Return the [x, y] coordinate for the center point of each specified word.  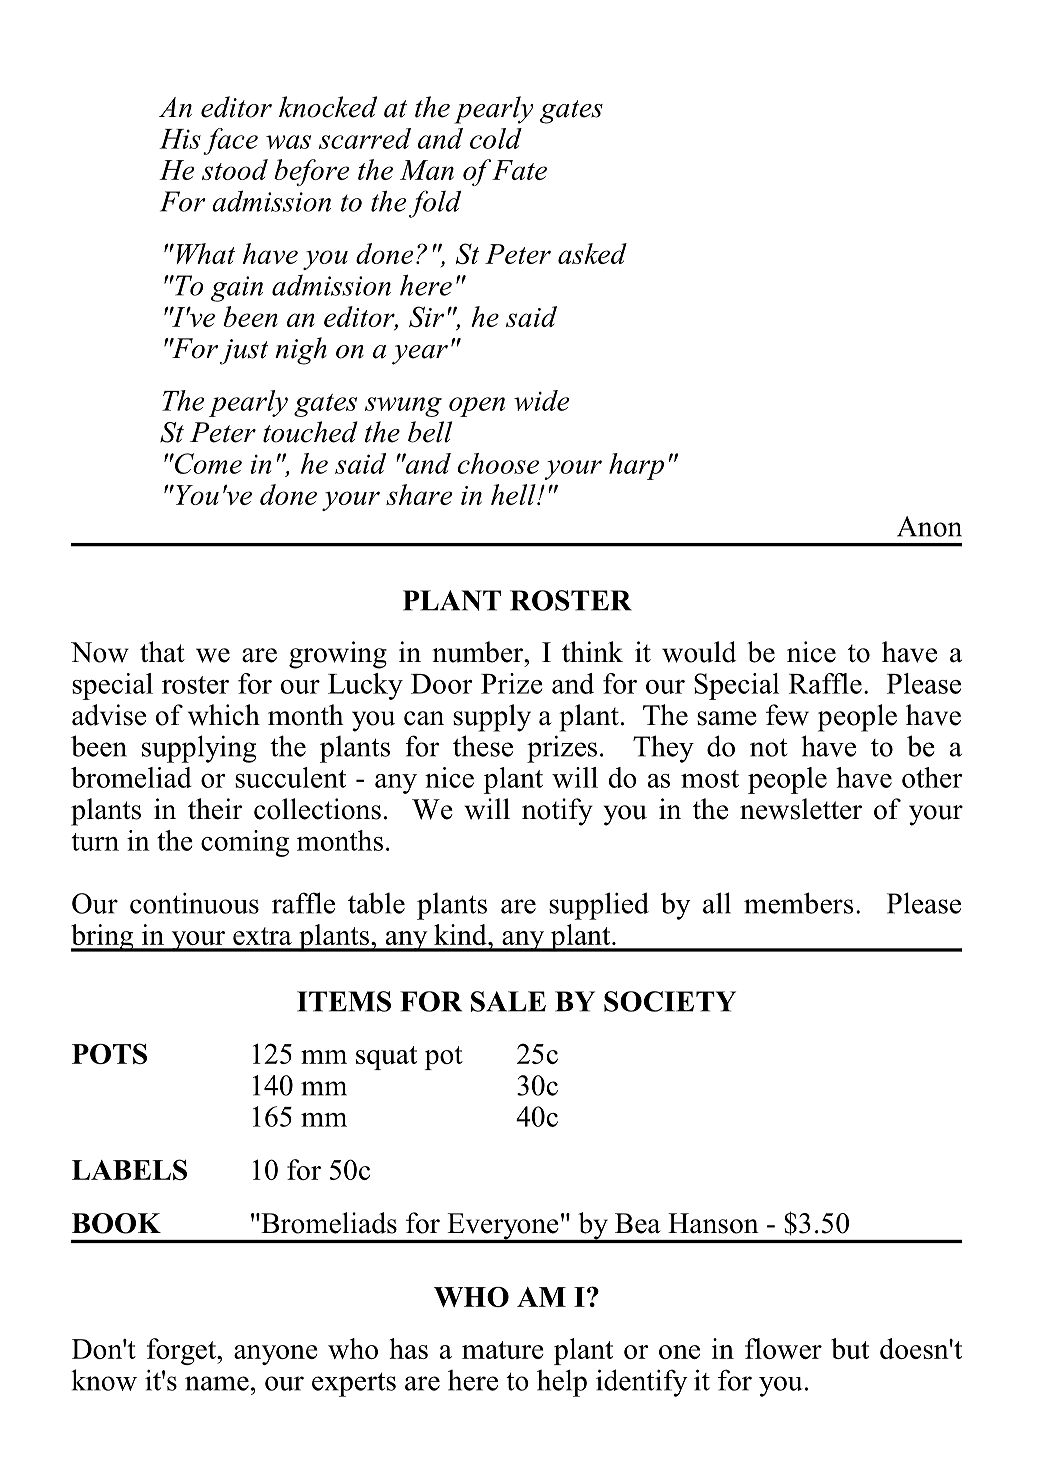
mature [502, 1350]
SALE [508, 1001]
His [180, 139]
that [162, 652]
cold [496, 138]
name [217, 1383]
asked [592, 253]
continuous [194, 903]
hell [514, 494]
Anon [929, 526]
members [799, 903]
